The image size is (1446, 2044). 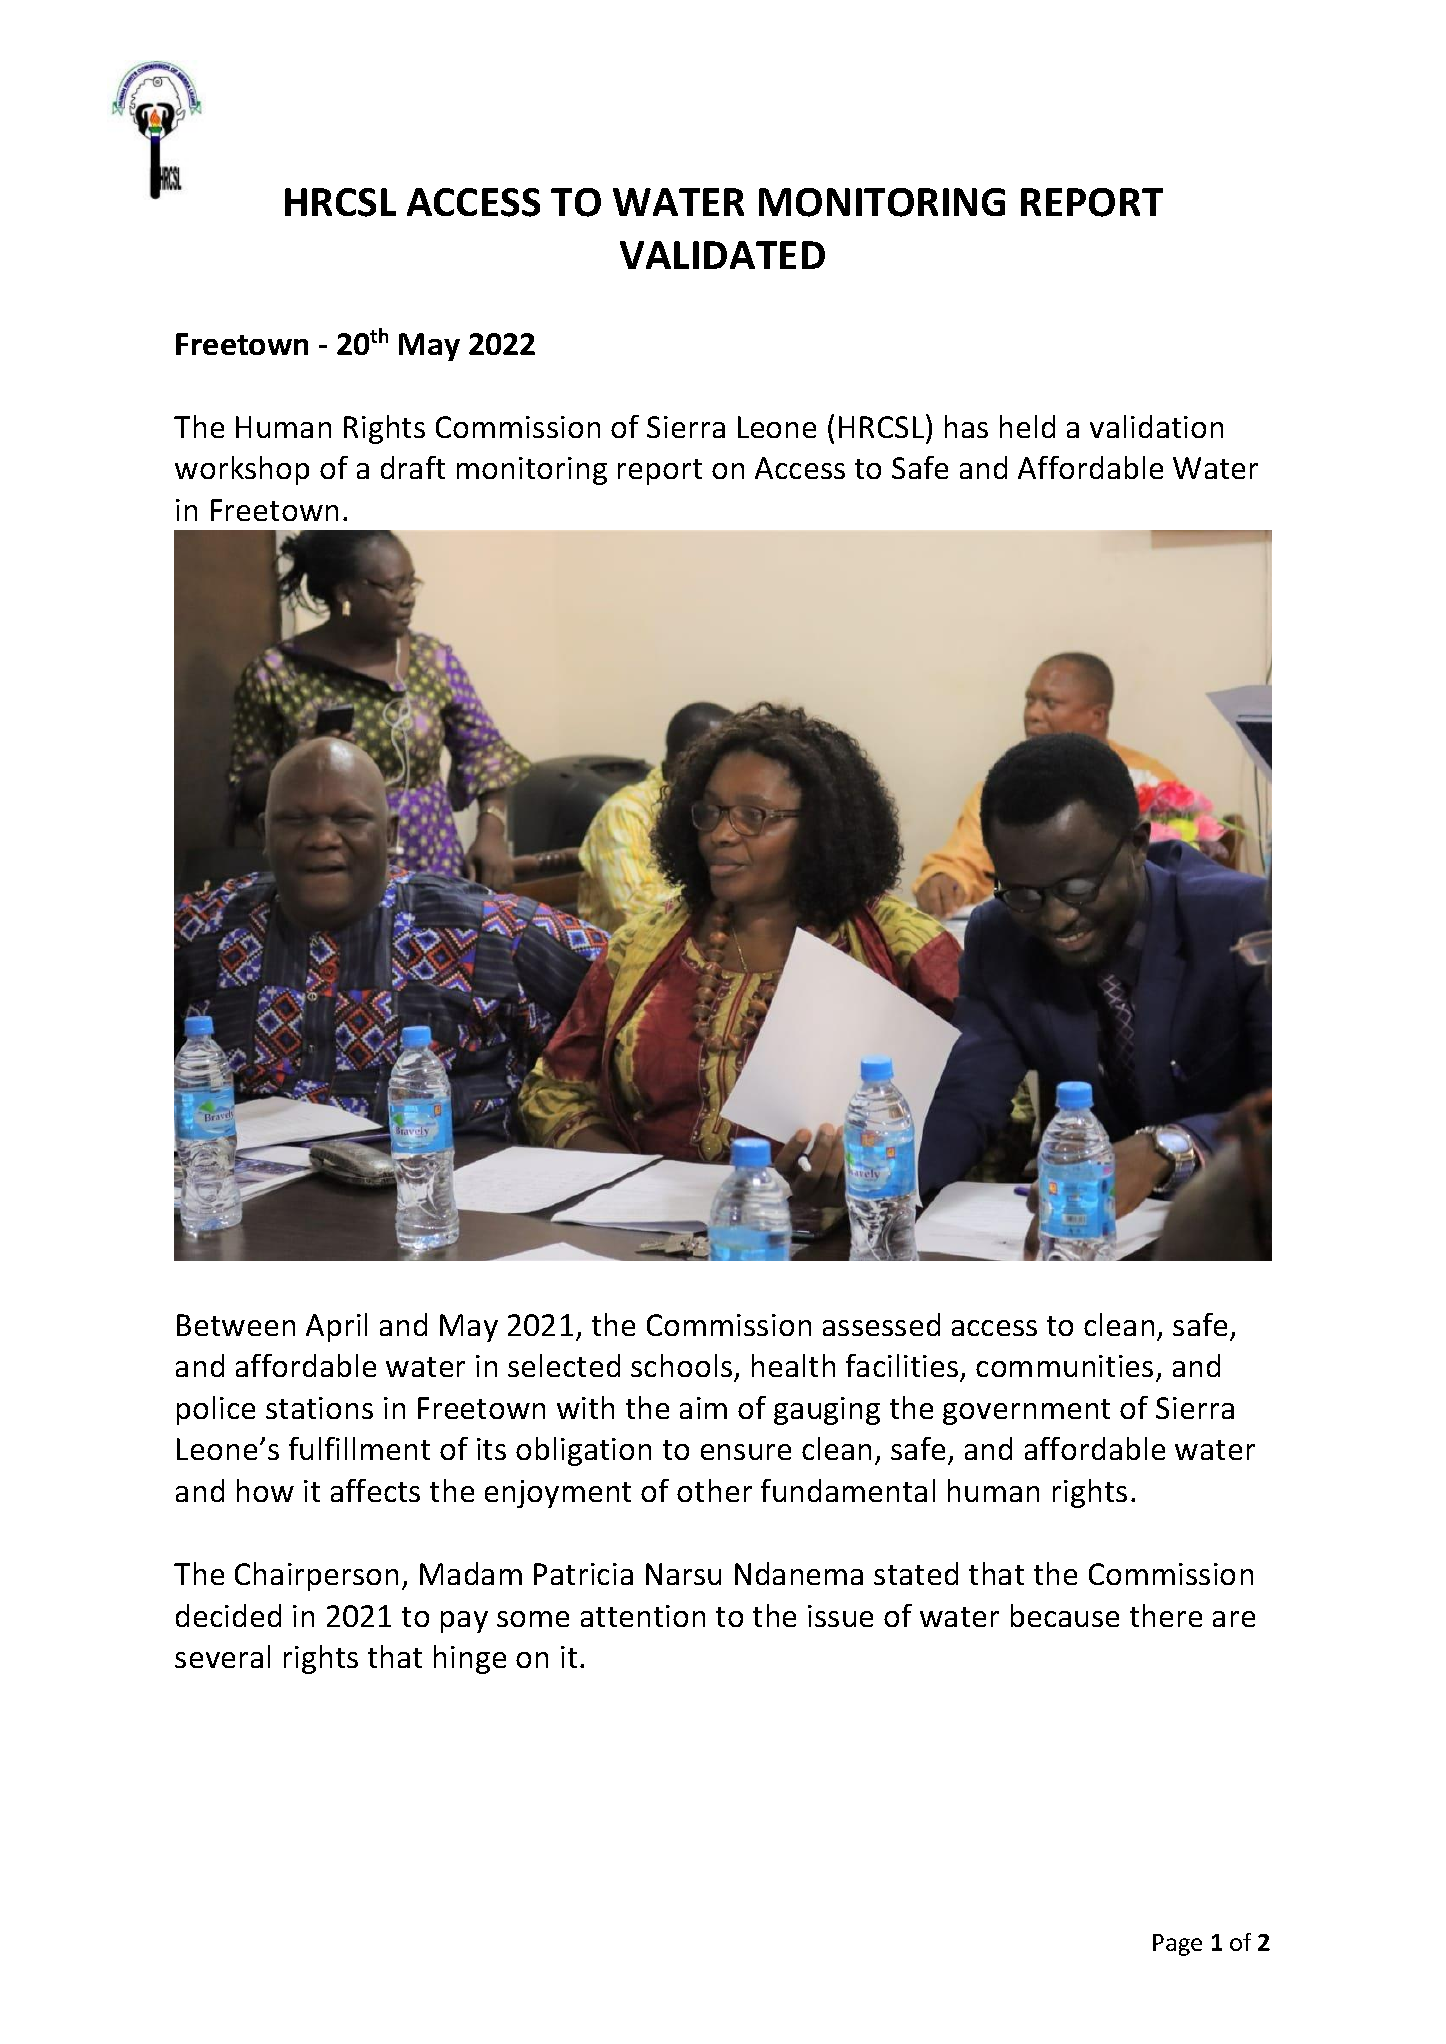 What do you see at coordinates (643, 1616) in the image?
I see `attention` at bounding box center [643, 1616].
